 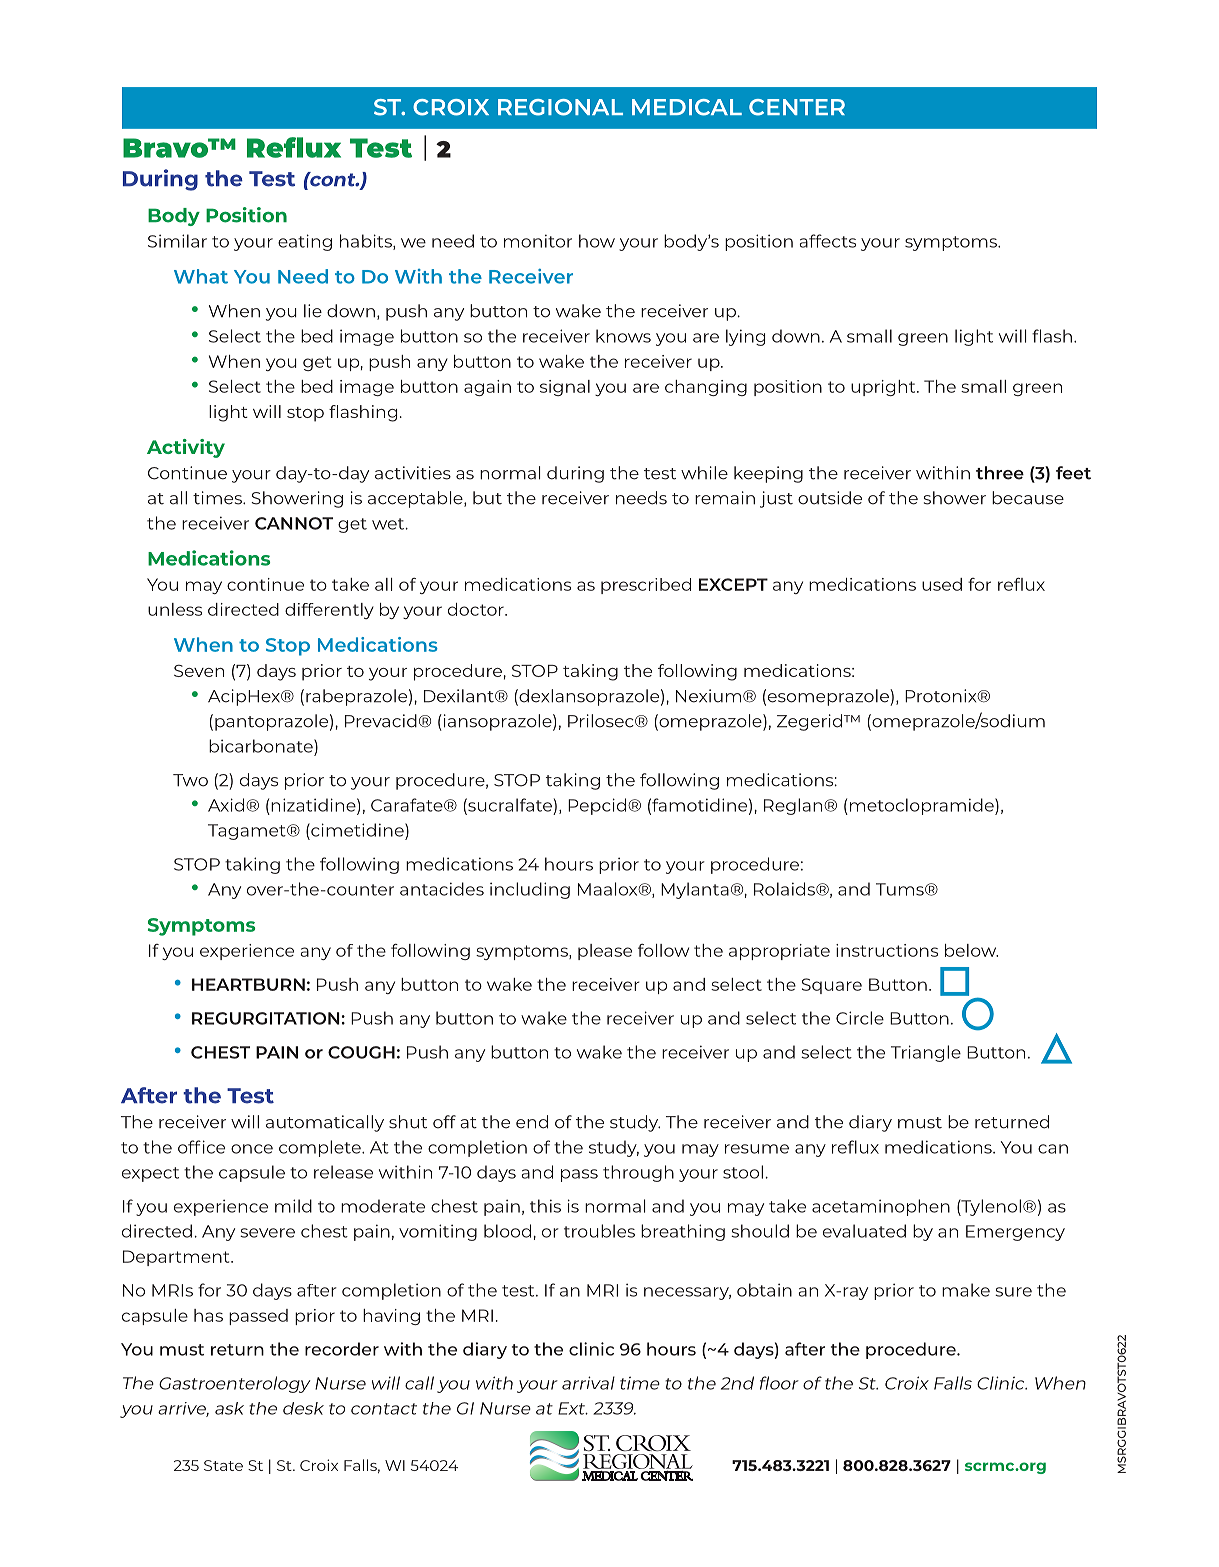 What do you see at coordinates (597, 806) in the page?
I see `Pepcid` at bounding box center [597, 806].
